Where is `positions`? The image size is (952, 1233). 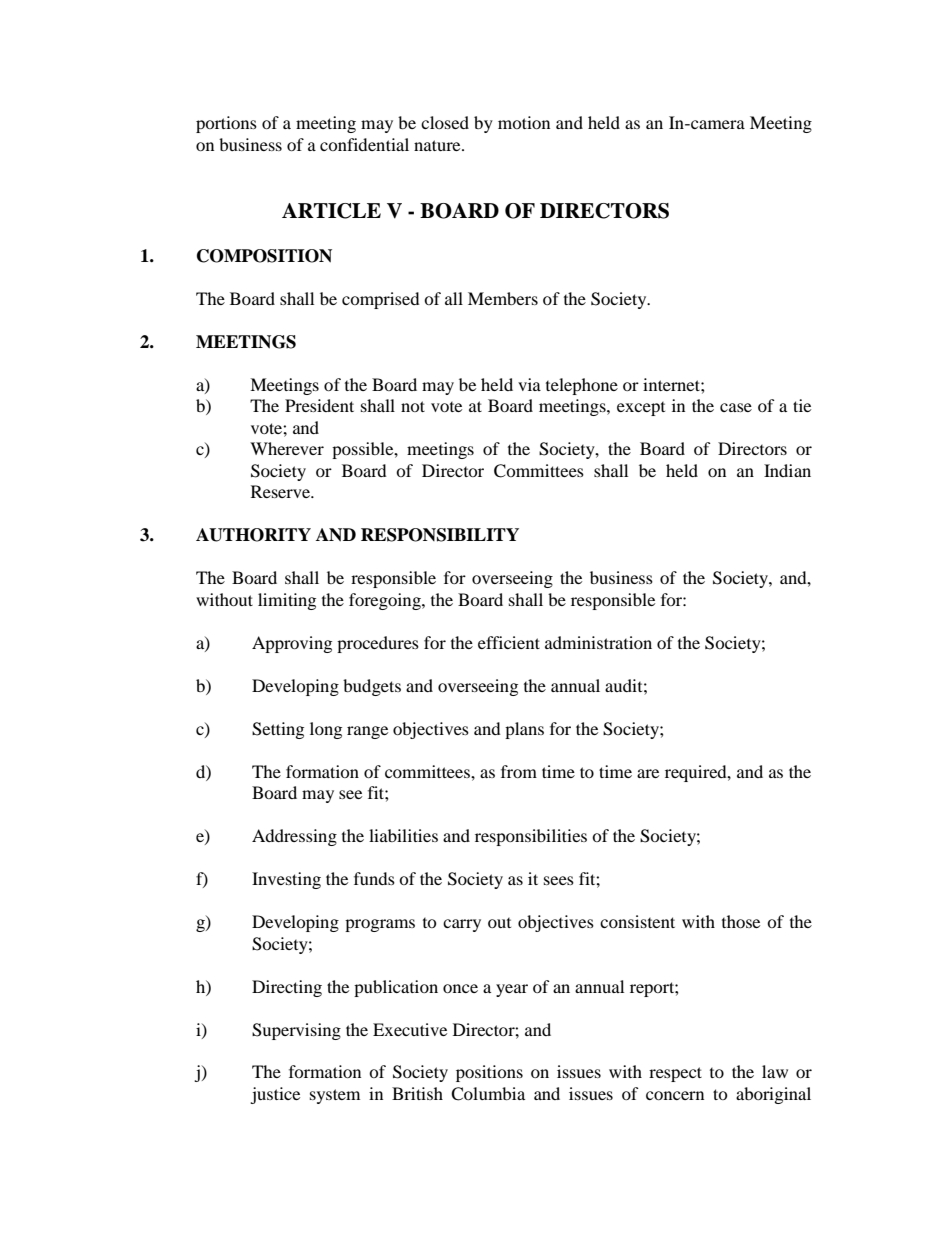
positions is located at coordinates (489, 1073).
